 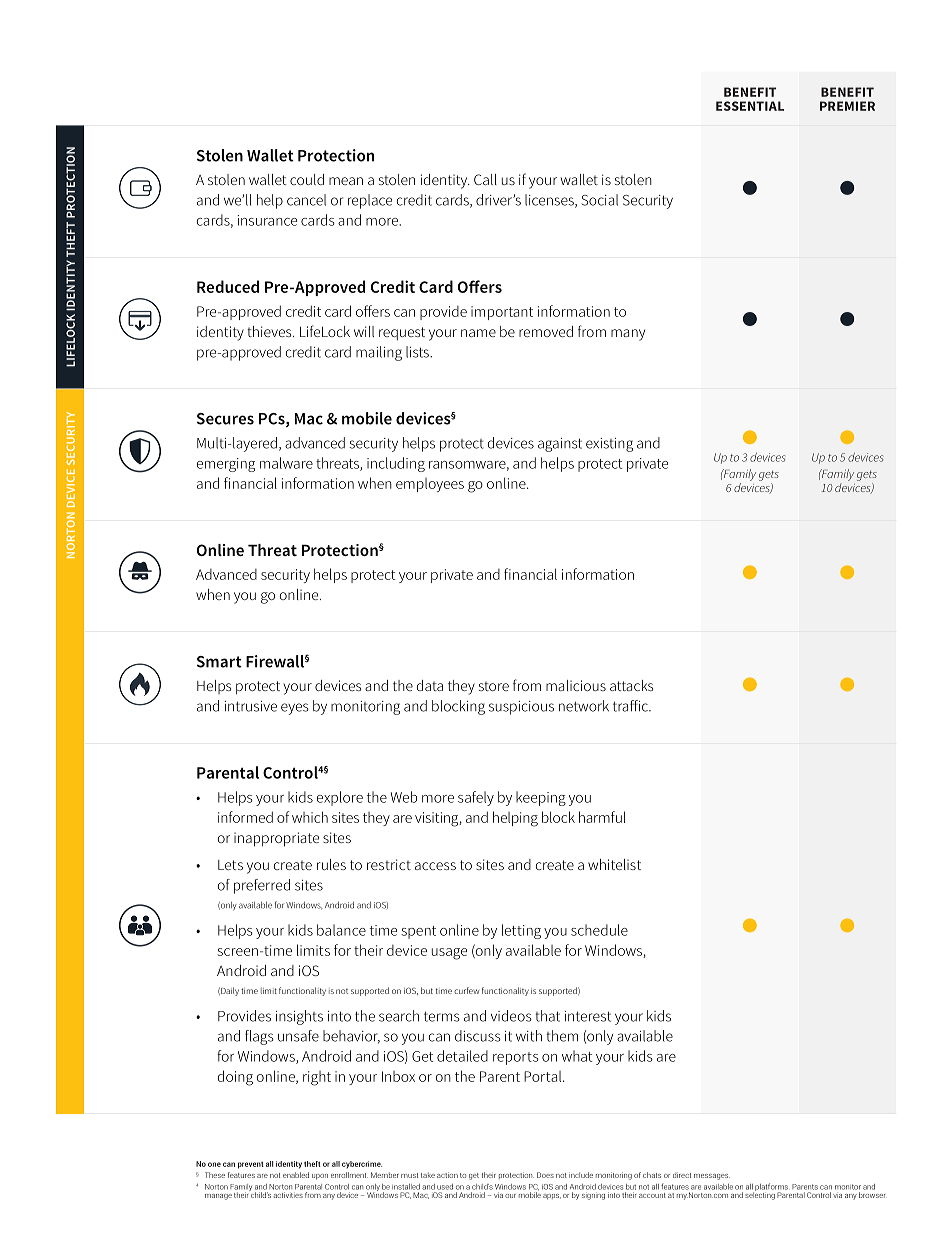 I want to click on ESSENTIAL, so click(x=750, y=106).
